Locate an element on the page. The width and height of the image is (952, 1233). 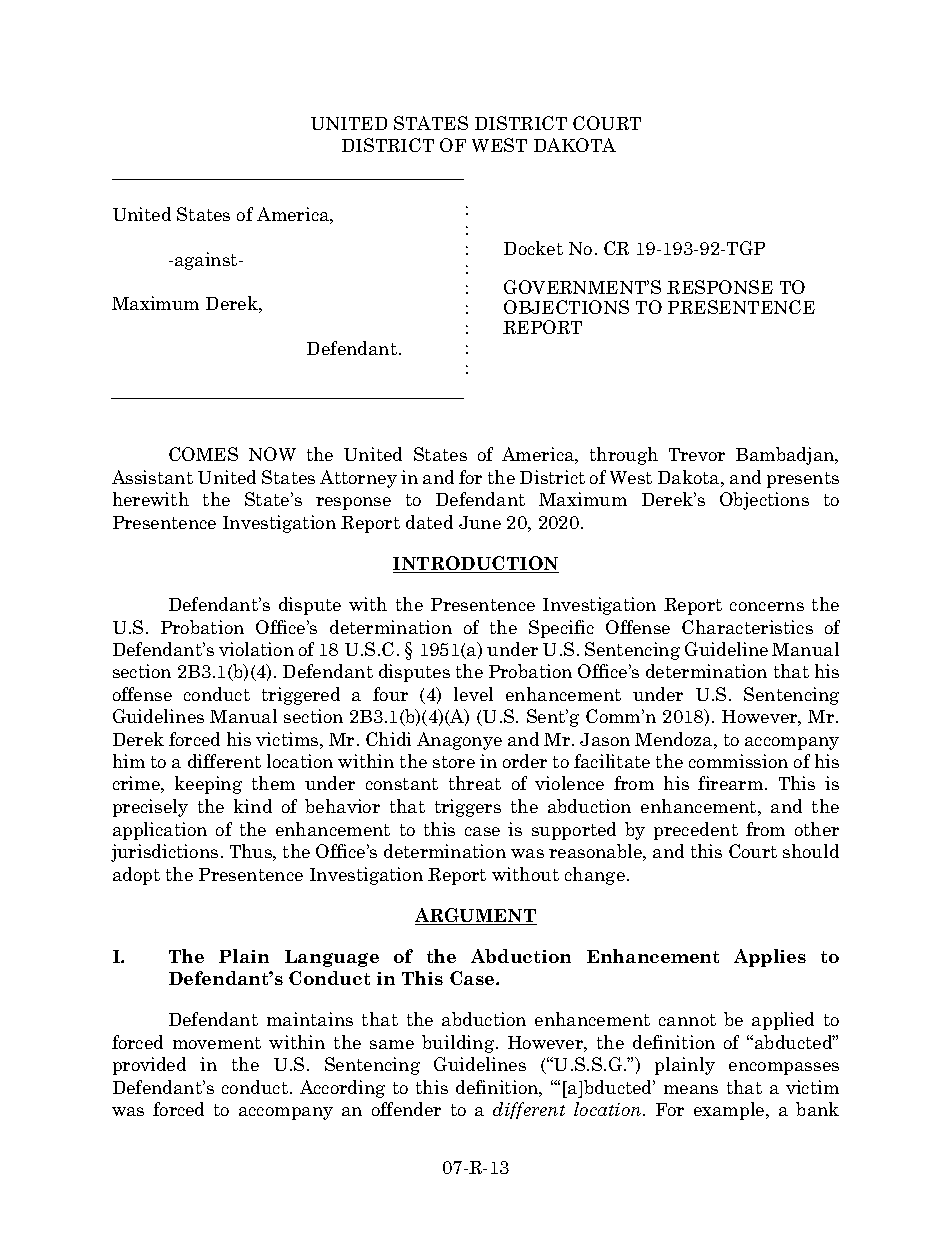
Trevor is located at coordinates (697, 454).
